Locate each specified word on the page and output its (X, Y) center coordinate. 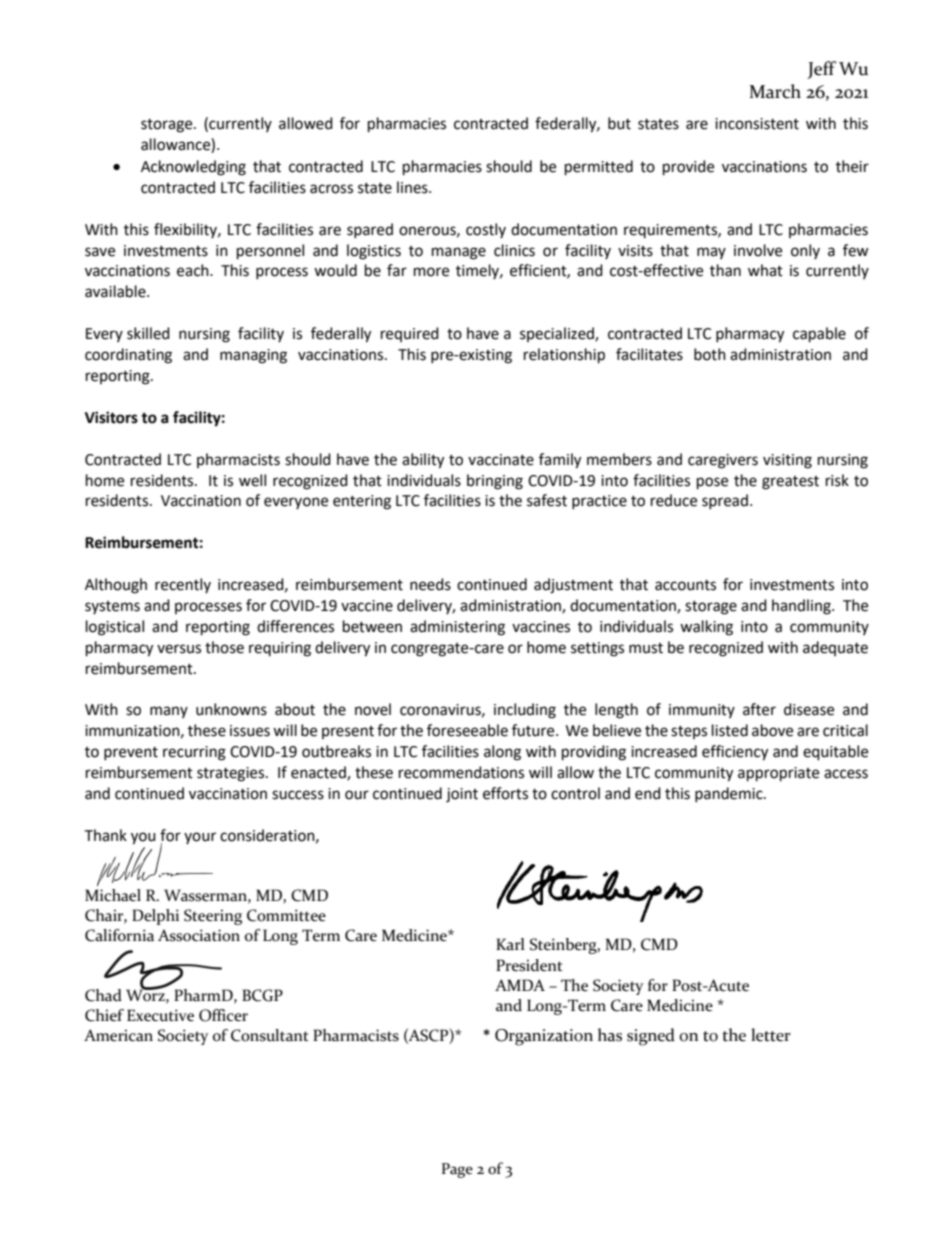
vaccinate (501, 460)
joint (462, 795)
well (252, 480)
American (118, 1035)
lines (413, 187)
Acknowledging (193, 168)
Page (457, 1170)
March (775, 91)
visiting (787, 461)
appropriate (778, 774)
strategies (232, 774)
